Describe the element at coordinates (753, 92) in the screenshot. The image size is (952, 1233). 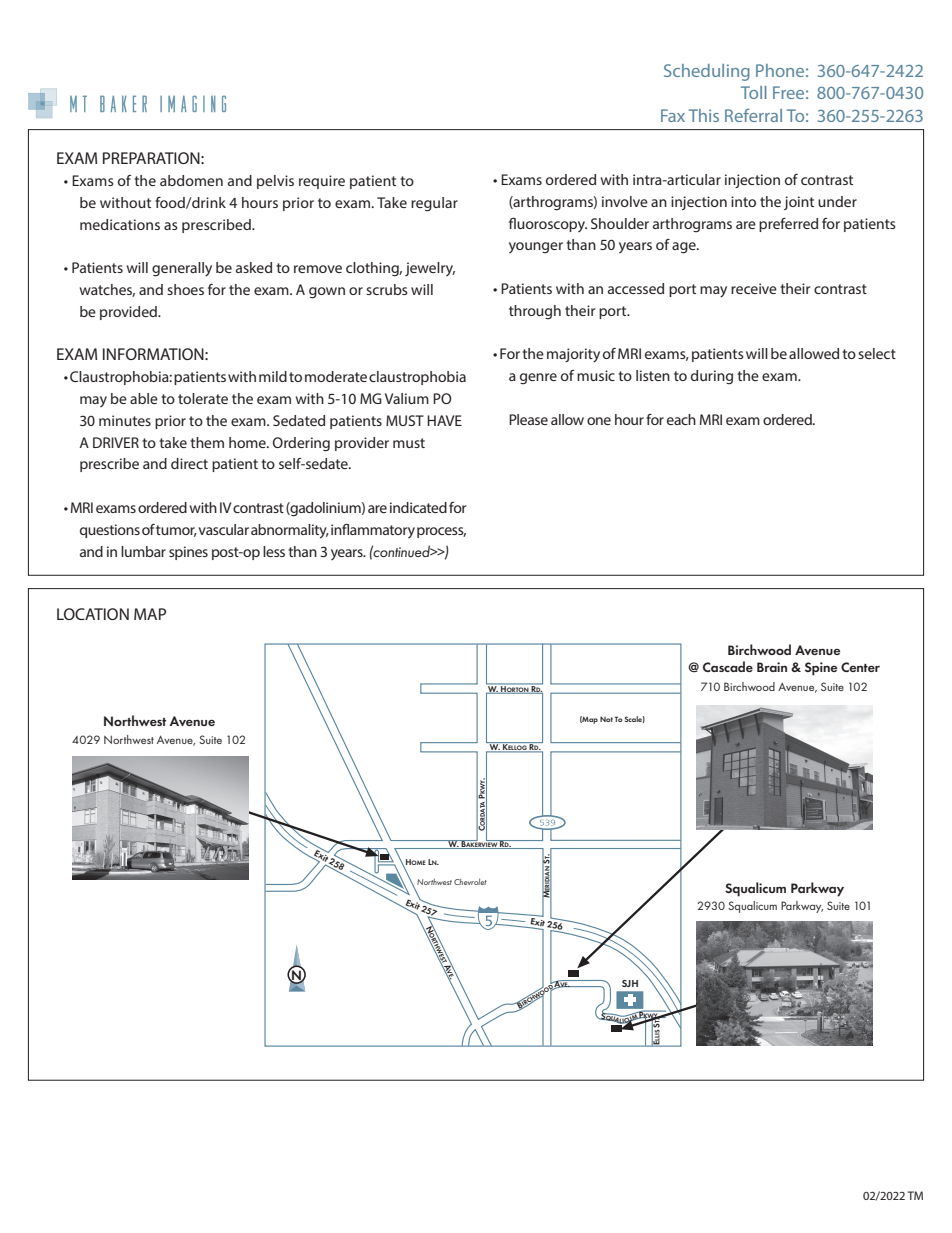
I see `Toll` at that location.
